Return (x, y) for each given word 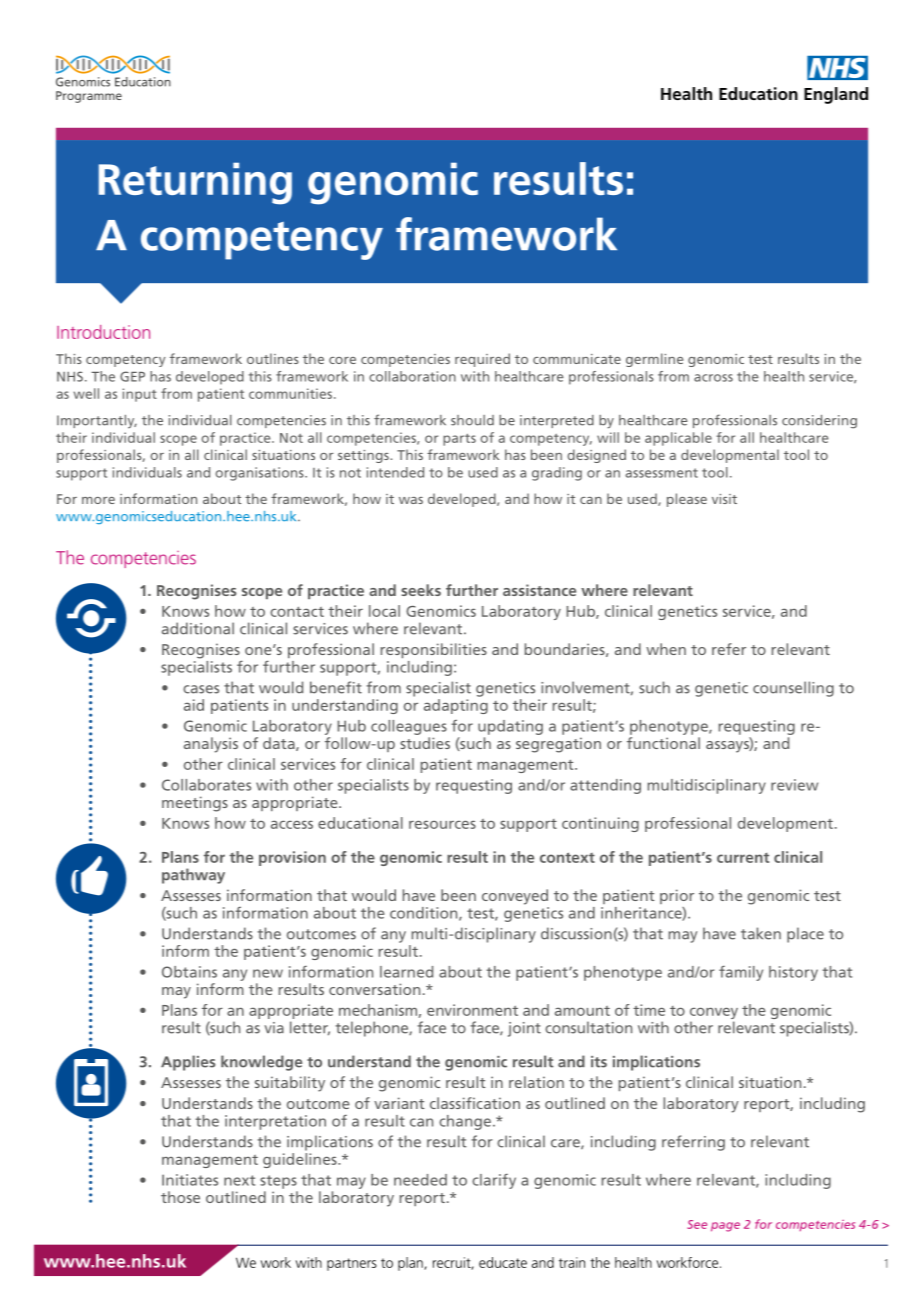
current (743, 858)
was (411, 500)
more (98, 500)
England (836, 95)
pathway (193, 876)
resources (442, 824)
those (180, 1197)
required (482, 360)
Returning (195, 183)
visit (724, 499)
